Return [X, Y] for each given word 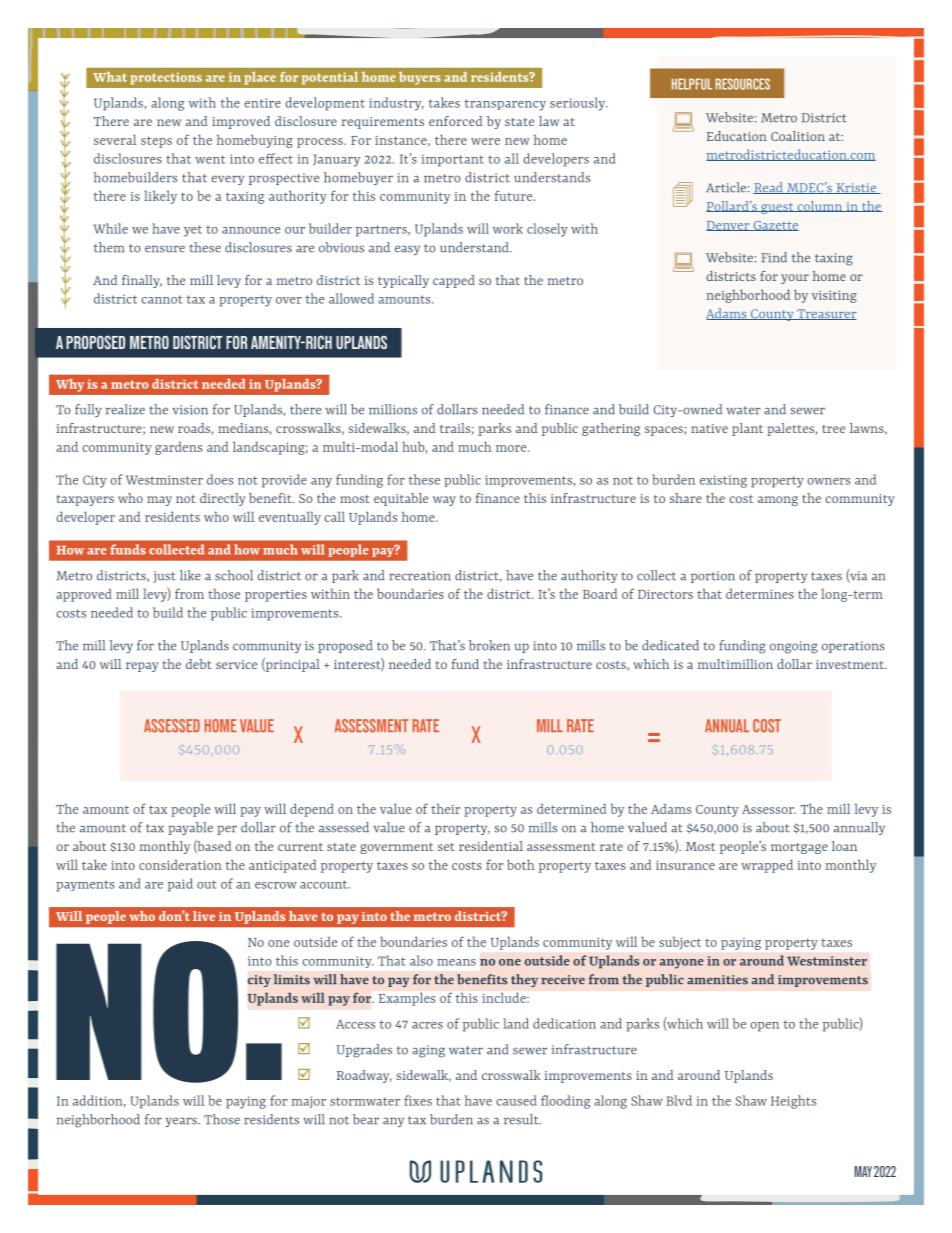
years [182, 1122]
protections [166, 78]
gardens [178, 448]
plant [747, 429]
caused [516, 1100]
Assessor [769, 809]
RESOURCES [743, 84]
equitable [401, 499]
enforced [455, 121]
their [445, 808]
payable [190, 828]
